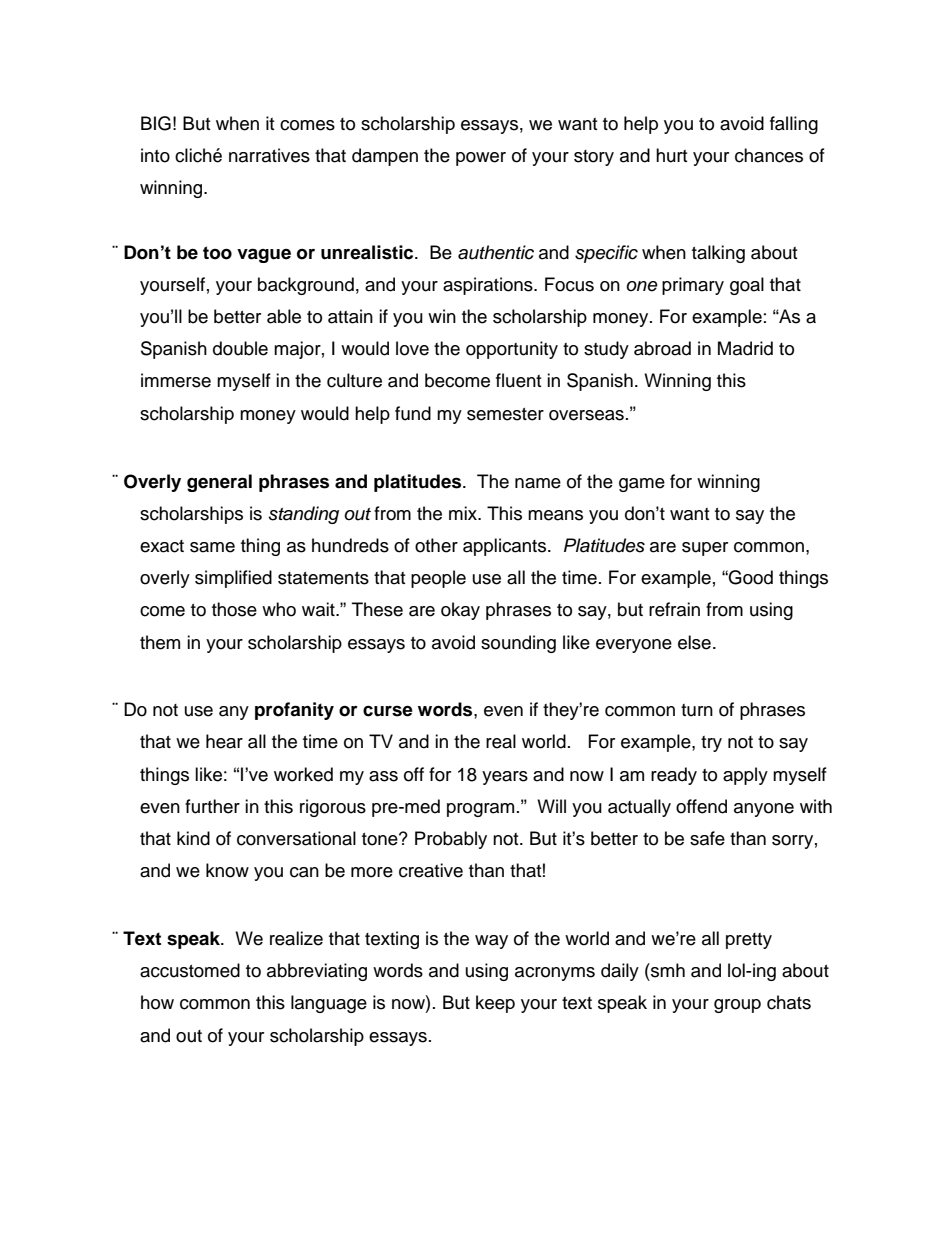 This page has width=952, height=1233. I want to click on Madrid, so click(745, 348).
